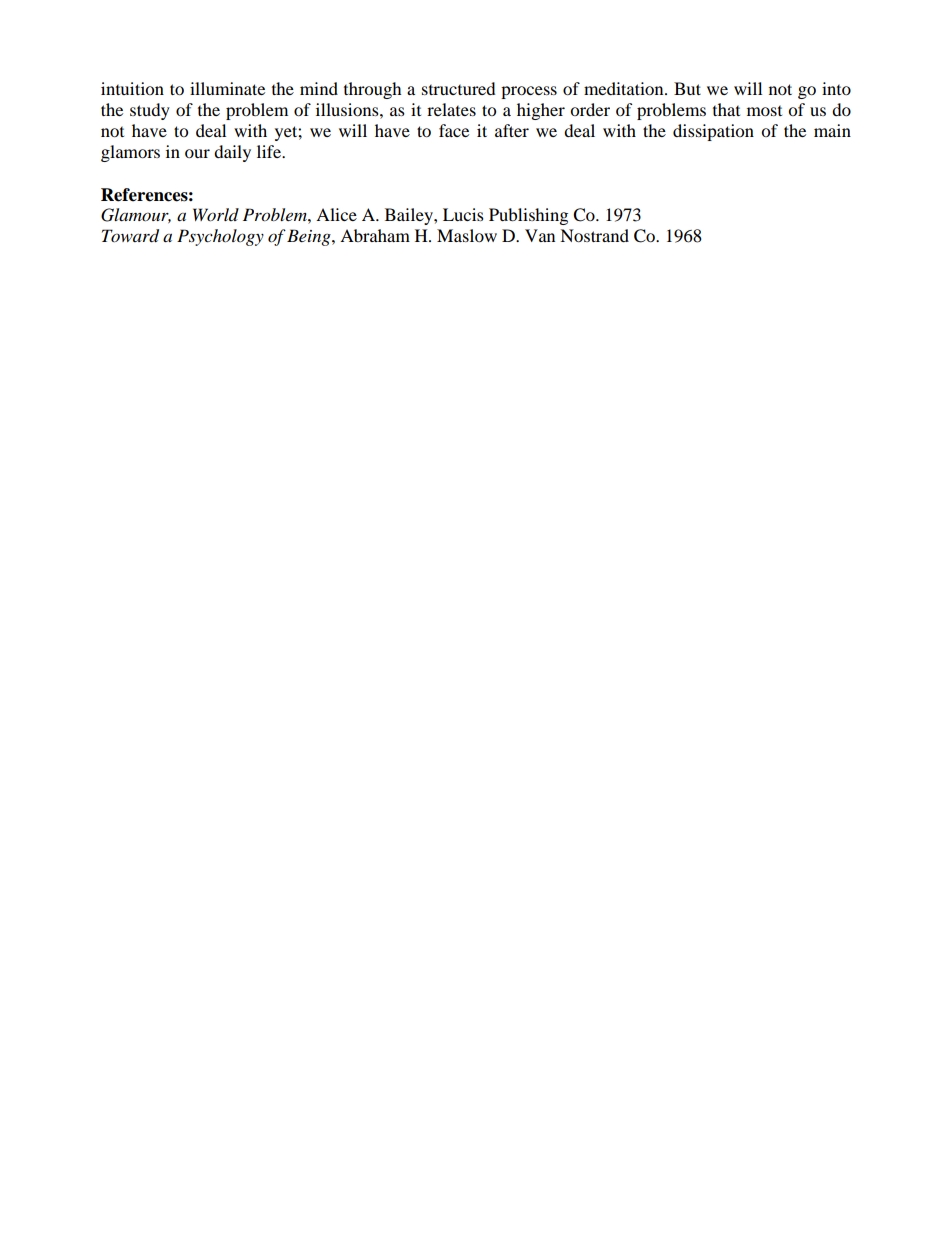 The height and width of the image is (1233, 952). Describe the element at coordinates (270, 151) in the image. I see `life` at that location.
